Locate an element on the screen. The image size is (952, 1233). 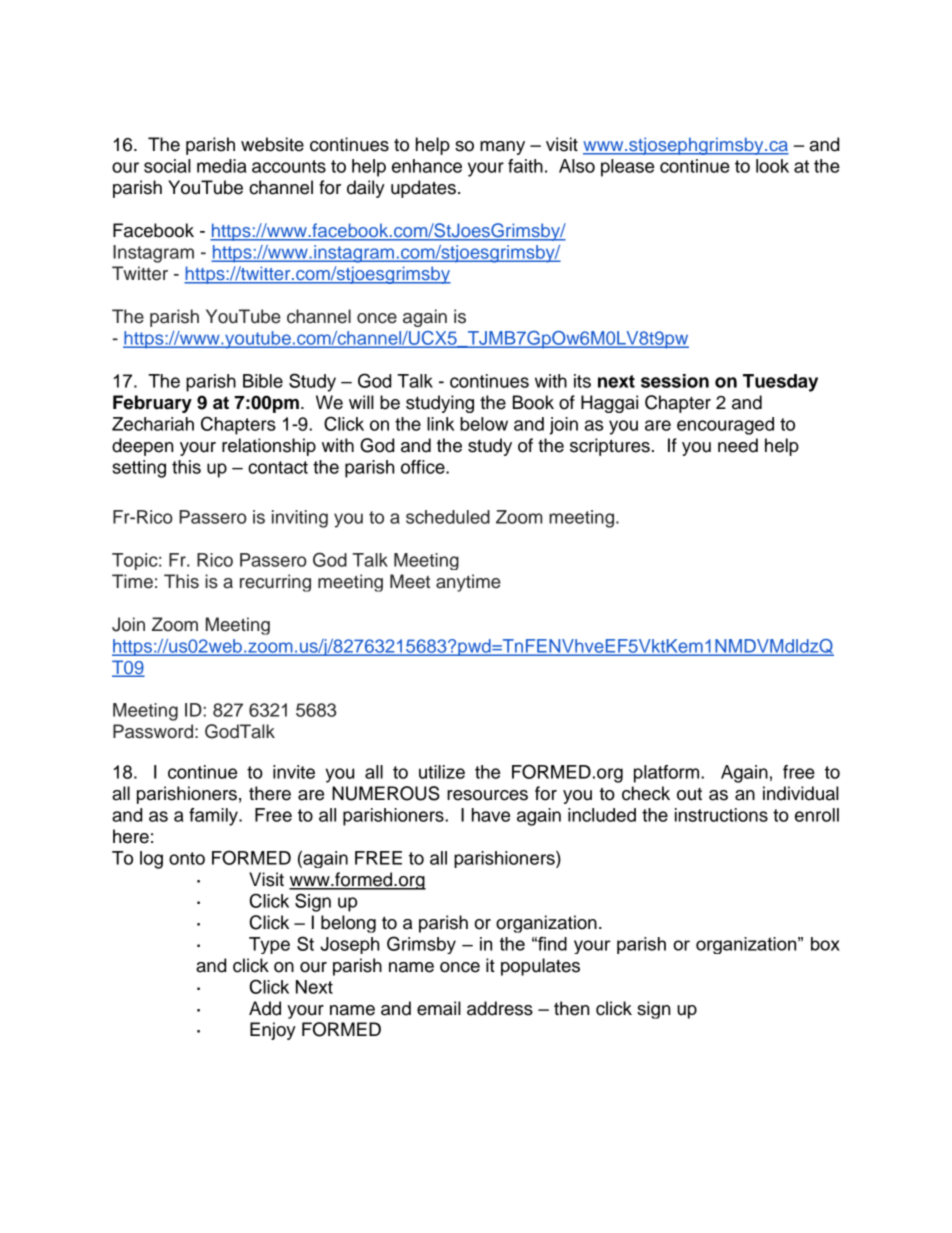
address is located at coordinates (500, 1008).
